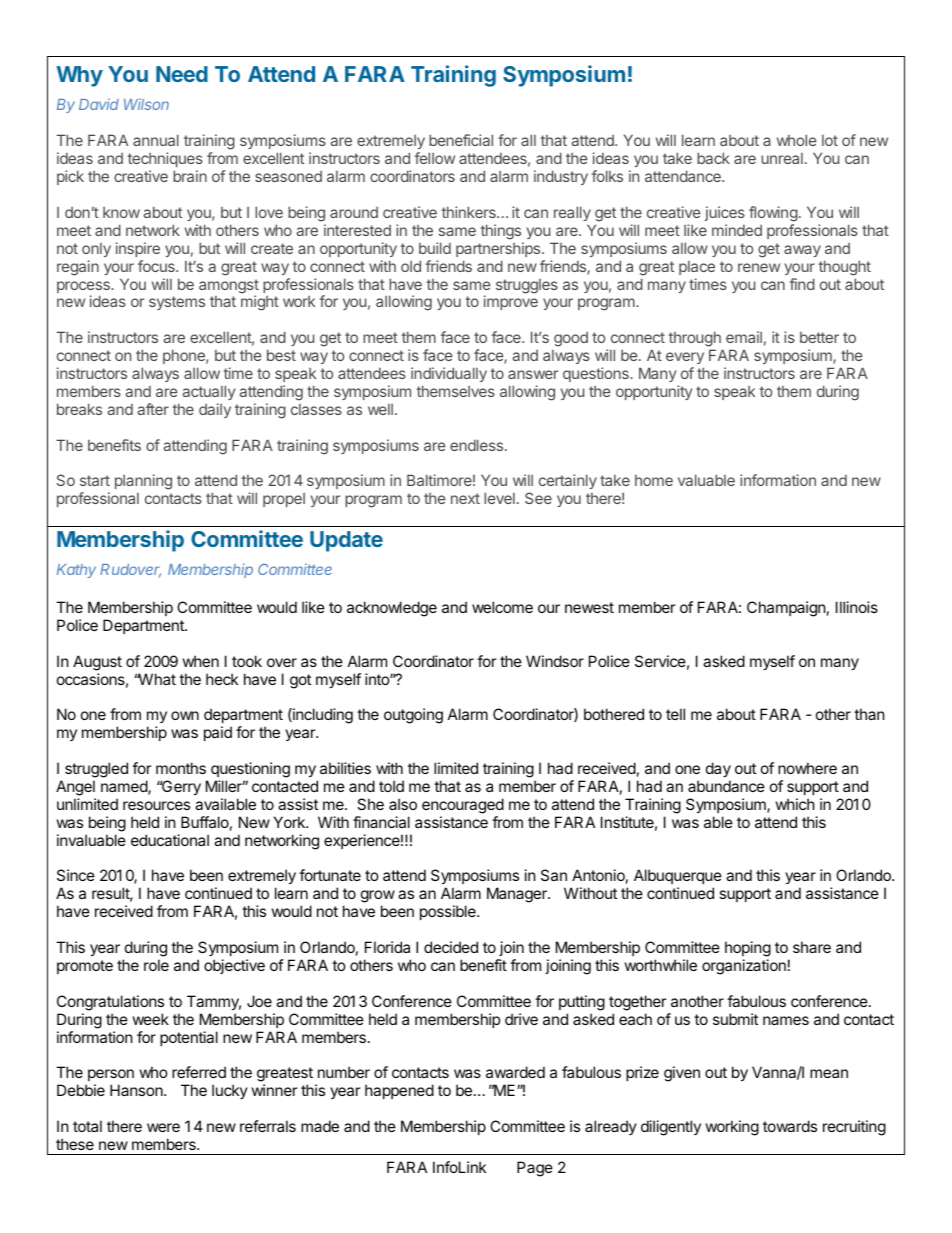 The width and height of the screenshot is (952, 1233). I want to click on educational, so click(170, 840).
